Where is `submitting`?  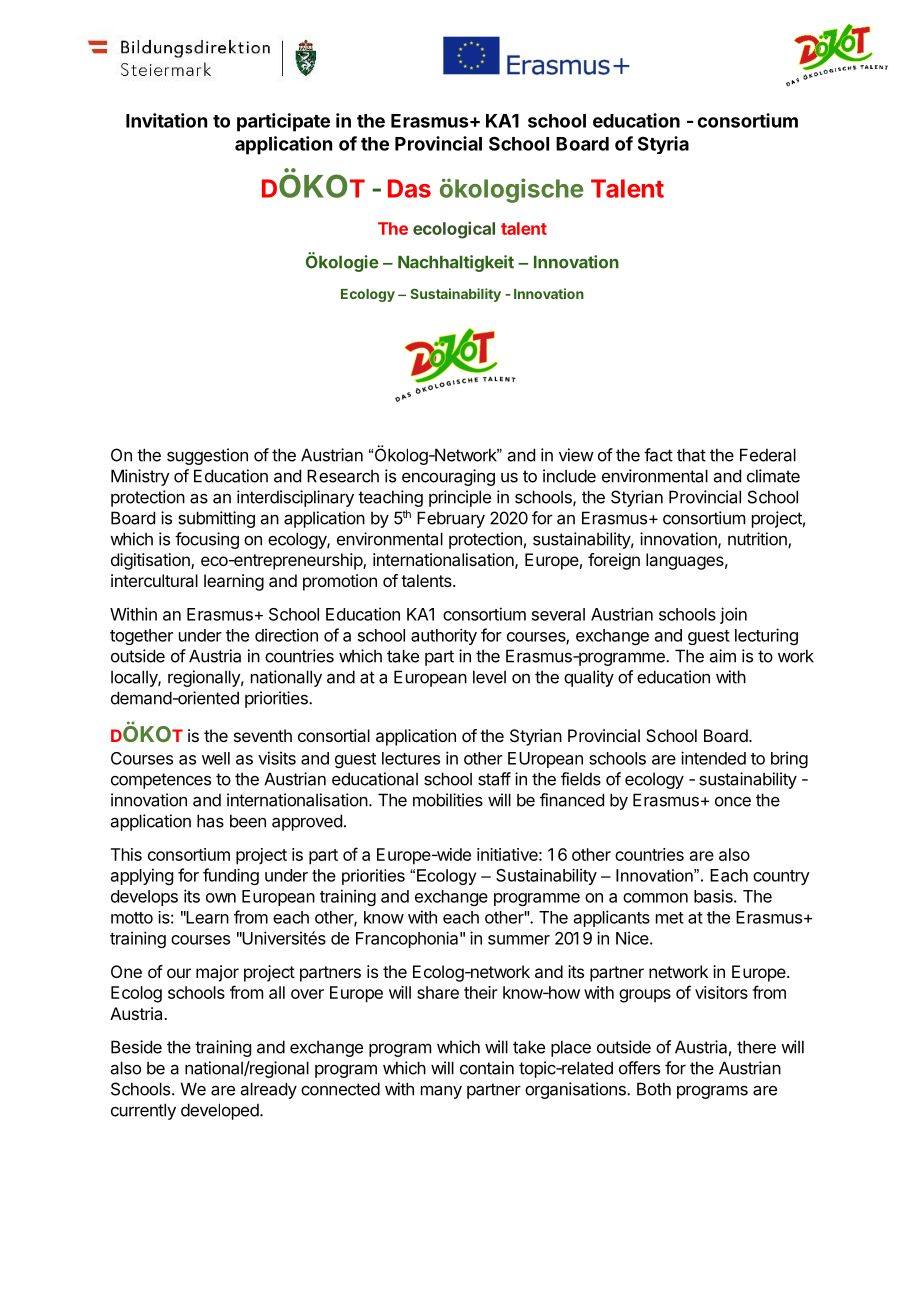 submitting is located at coordinates (216, 519).
